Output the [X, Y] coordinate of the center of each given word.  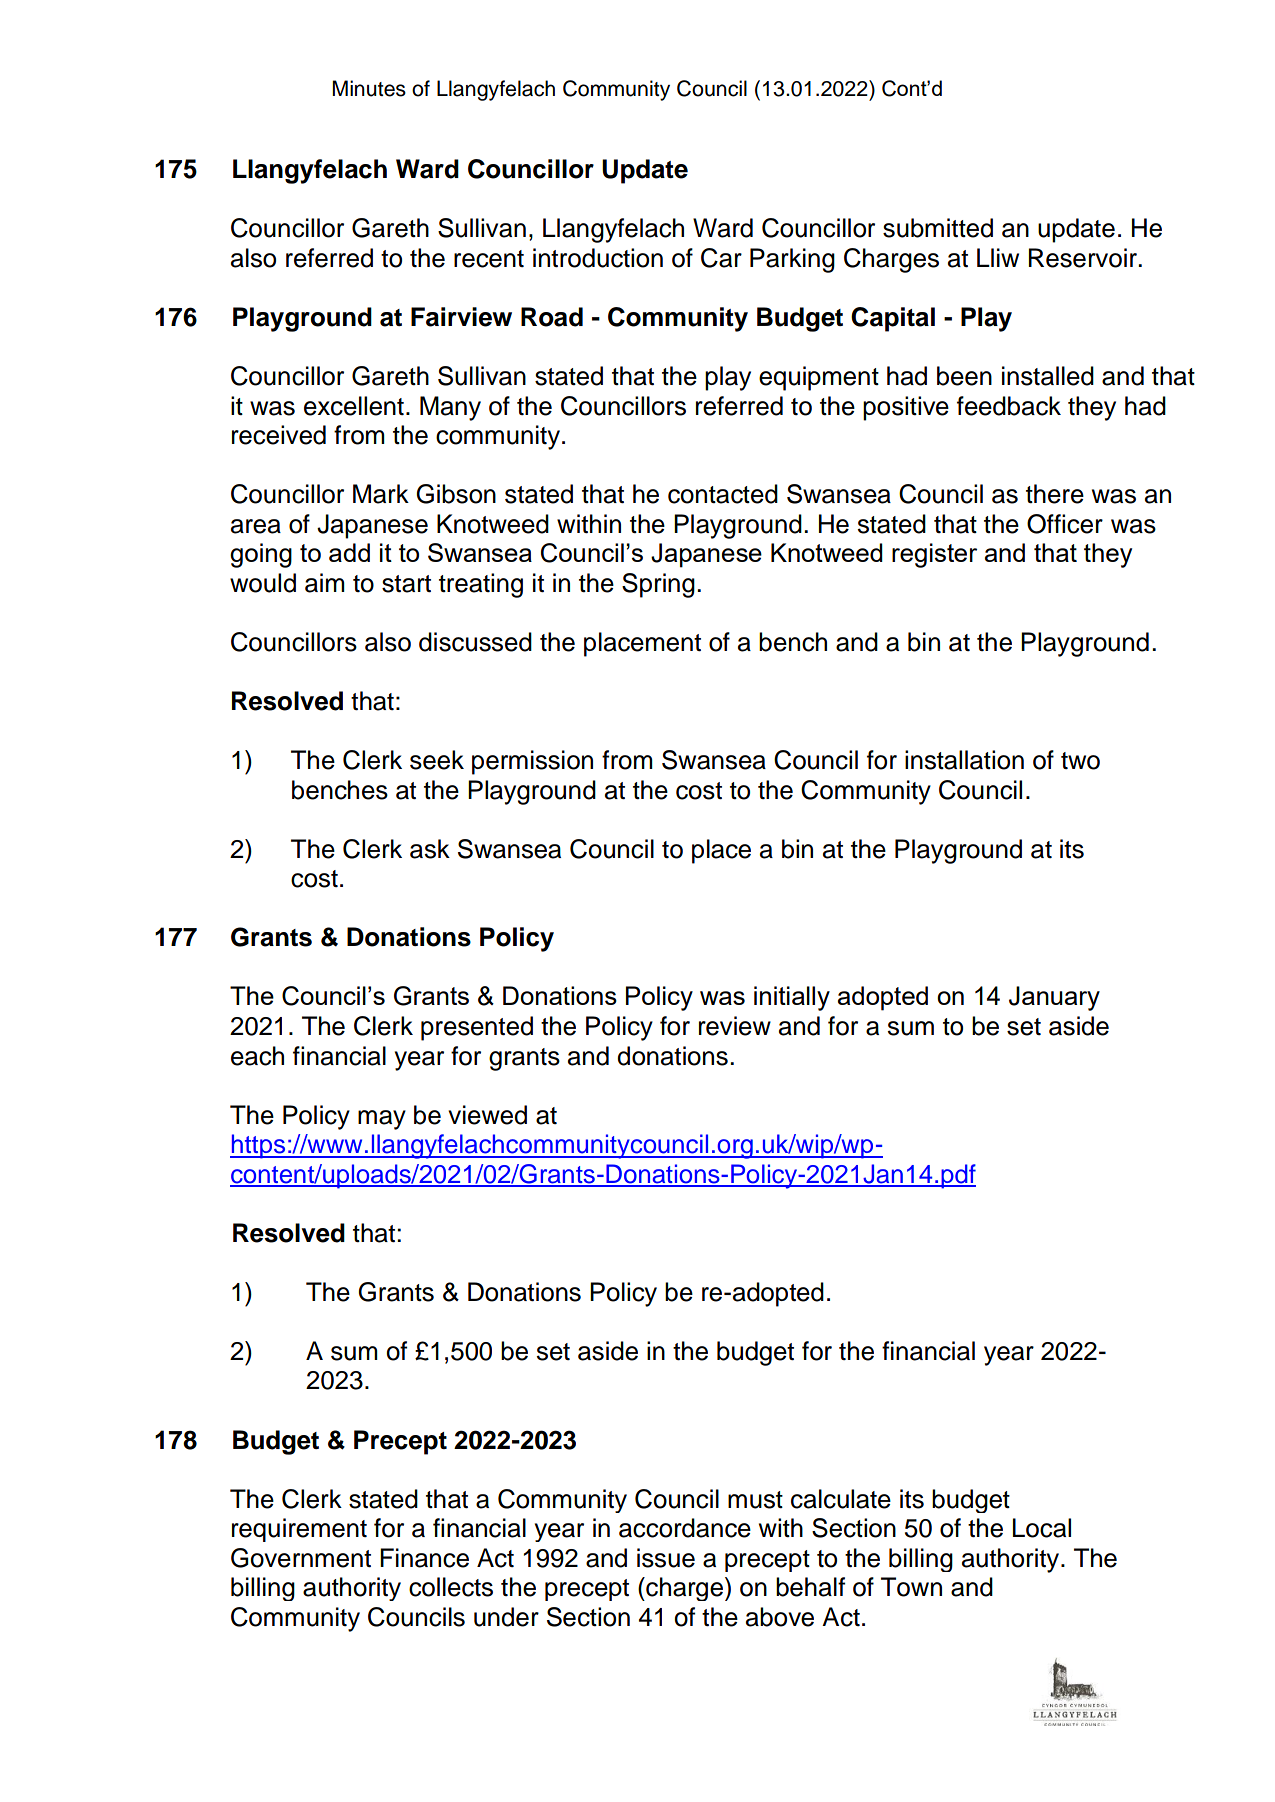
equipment [819, 378]
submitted [938, 228]
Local [1042, 1528]
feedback [1009, 406]
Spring [658, 585]
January [1054, 998]
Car [721, 258]
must [755, 1500]
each [257, 1056]
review [735, 1026]
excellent [354, 406]
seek [437, 760]
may [382, 1120]
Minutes [369, 88]
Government [301, 1558]
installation [964, 760]
